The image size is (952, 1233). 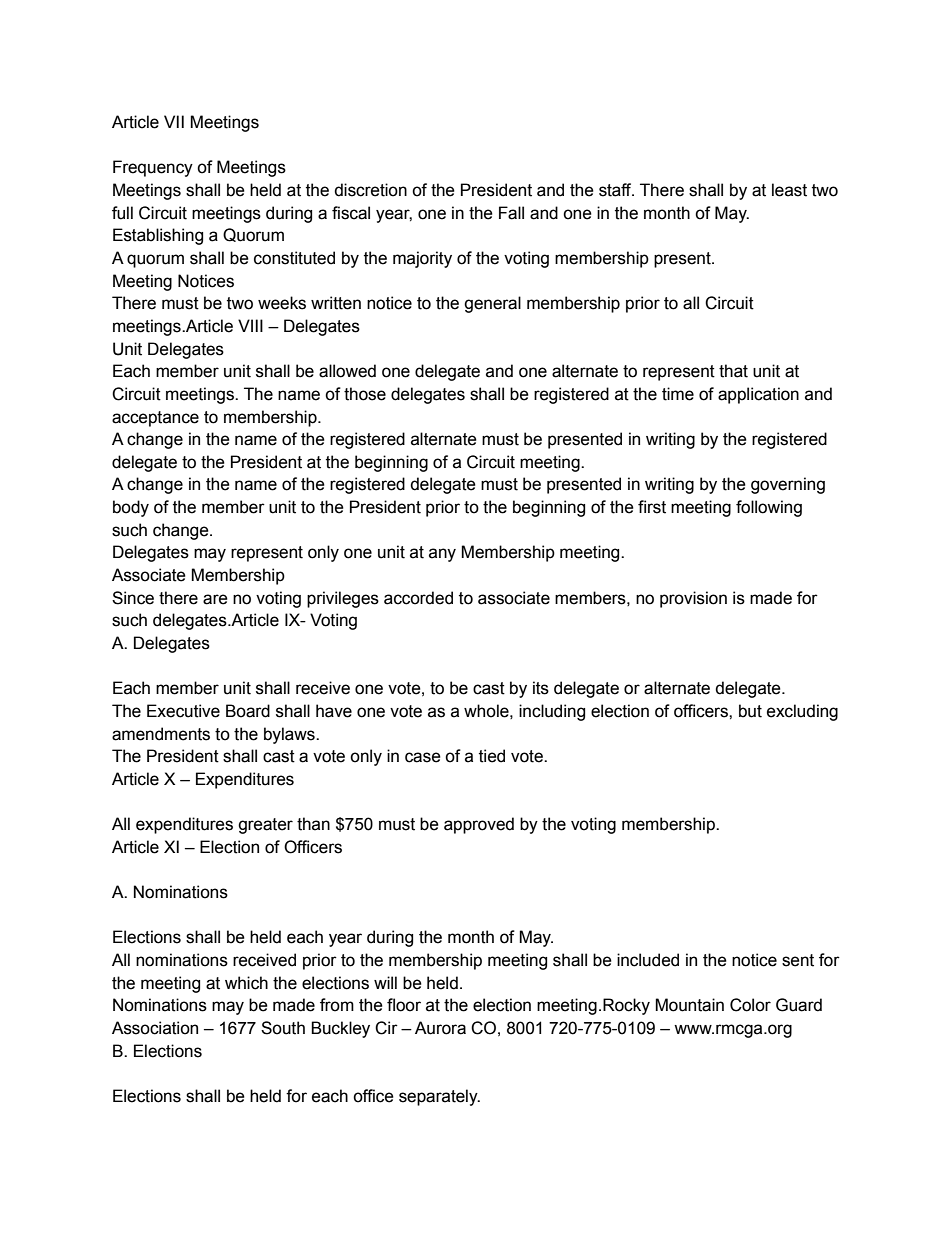 I want to click on tied, so click(x=492, y=756).
